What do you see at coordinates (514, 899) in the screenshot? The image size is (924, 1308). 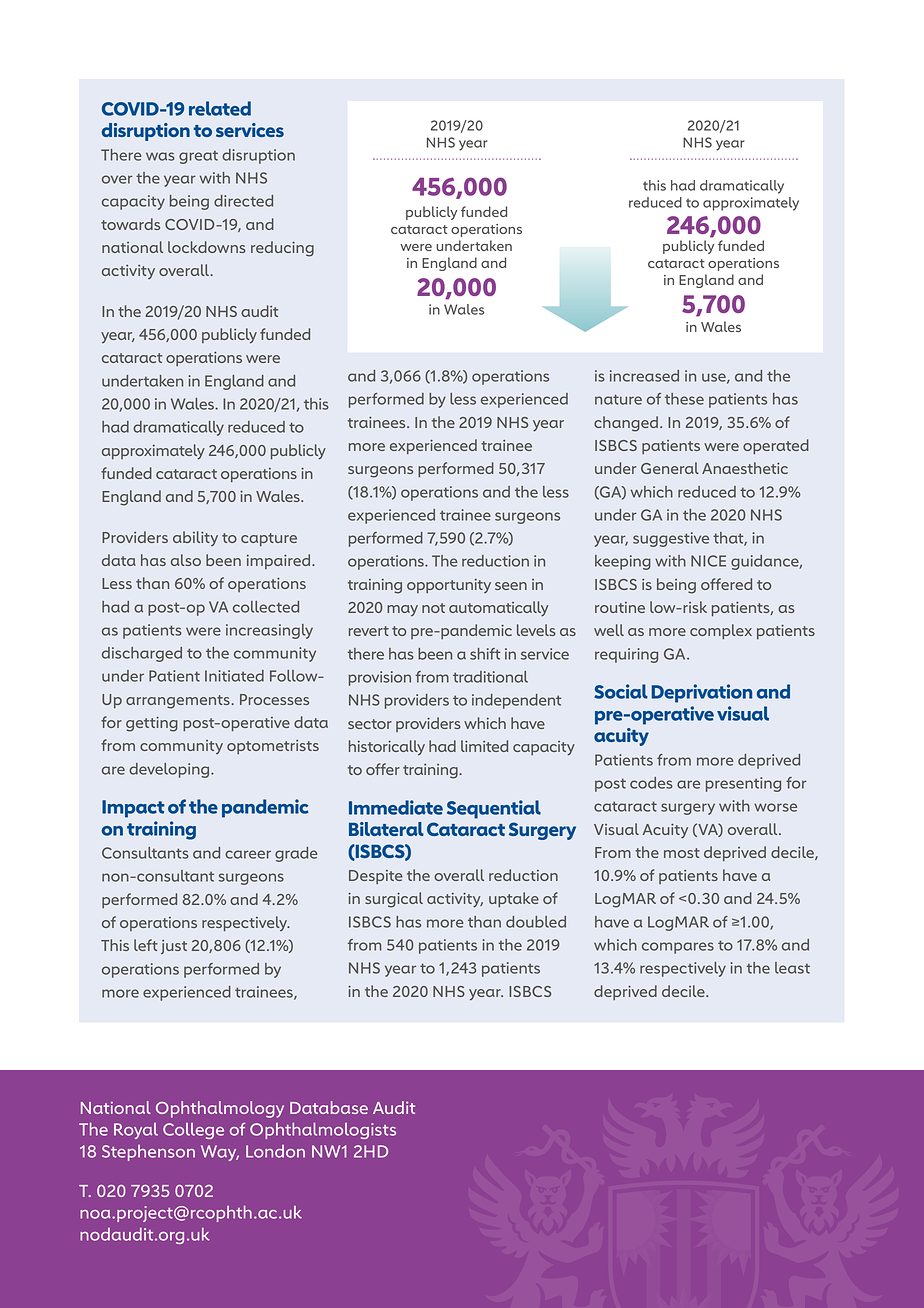 I see `uptake` at bounding box center [514, 899].
